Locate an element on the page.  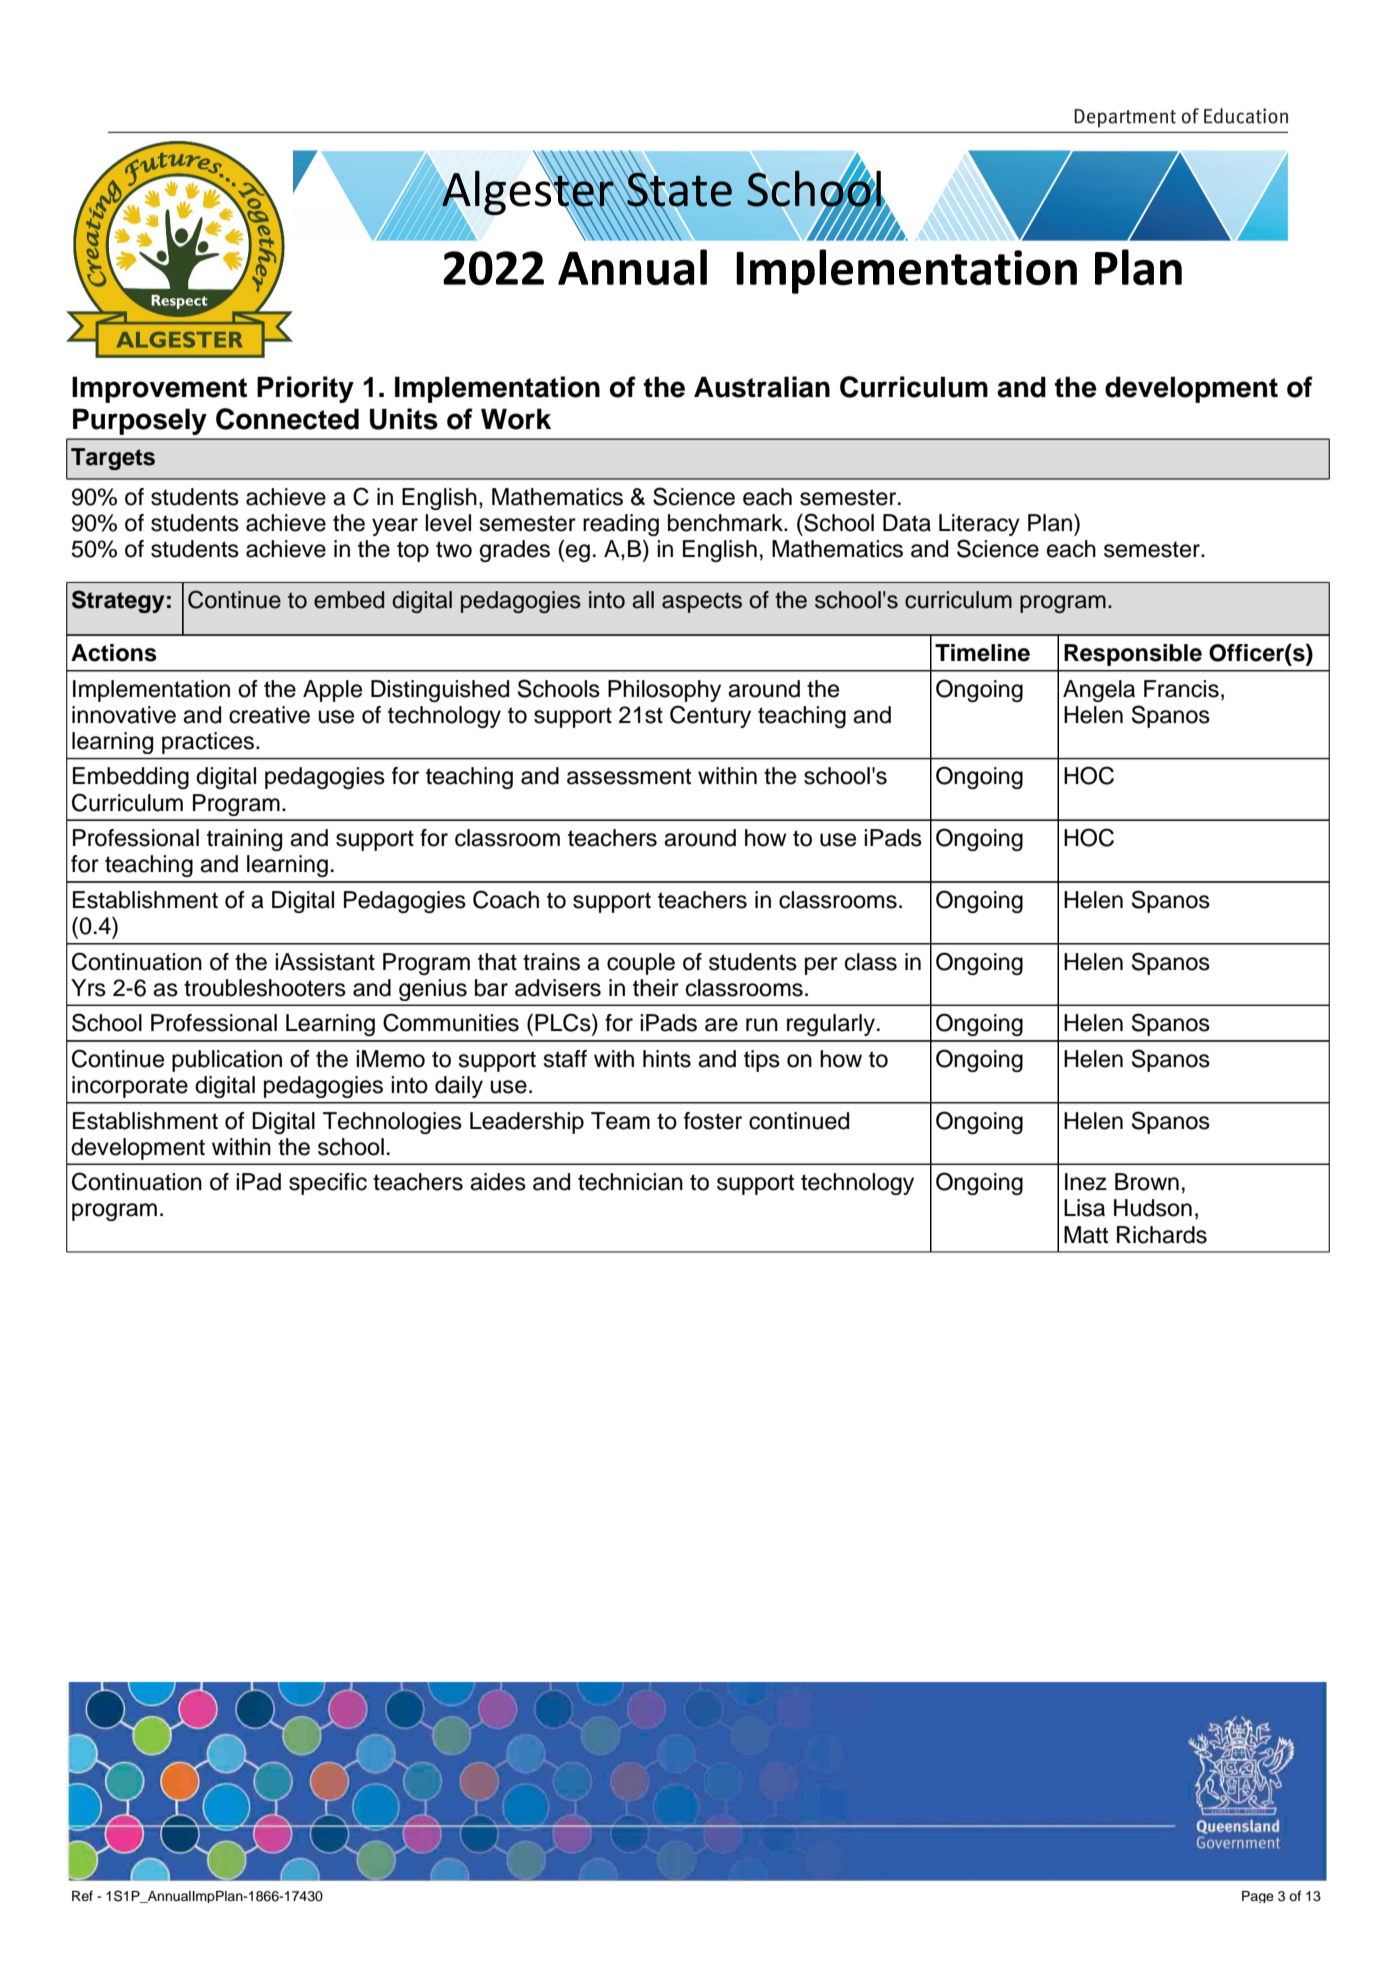
Literacy is located at coordinates (979, 525).
